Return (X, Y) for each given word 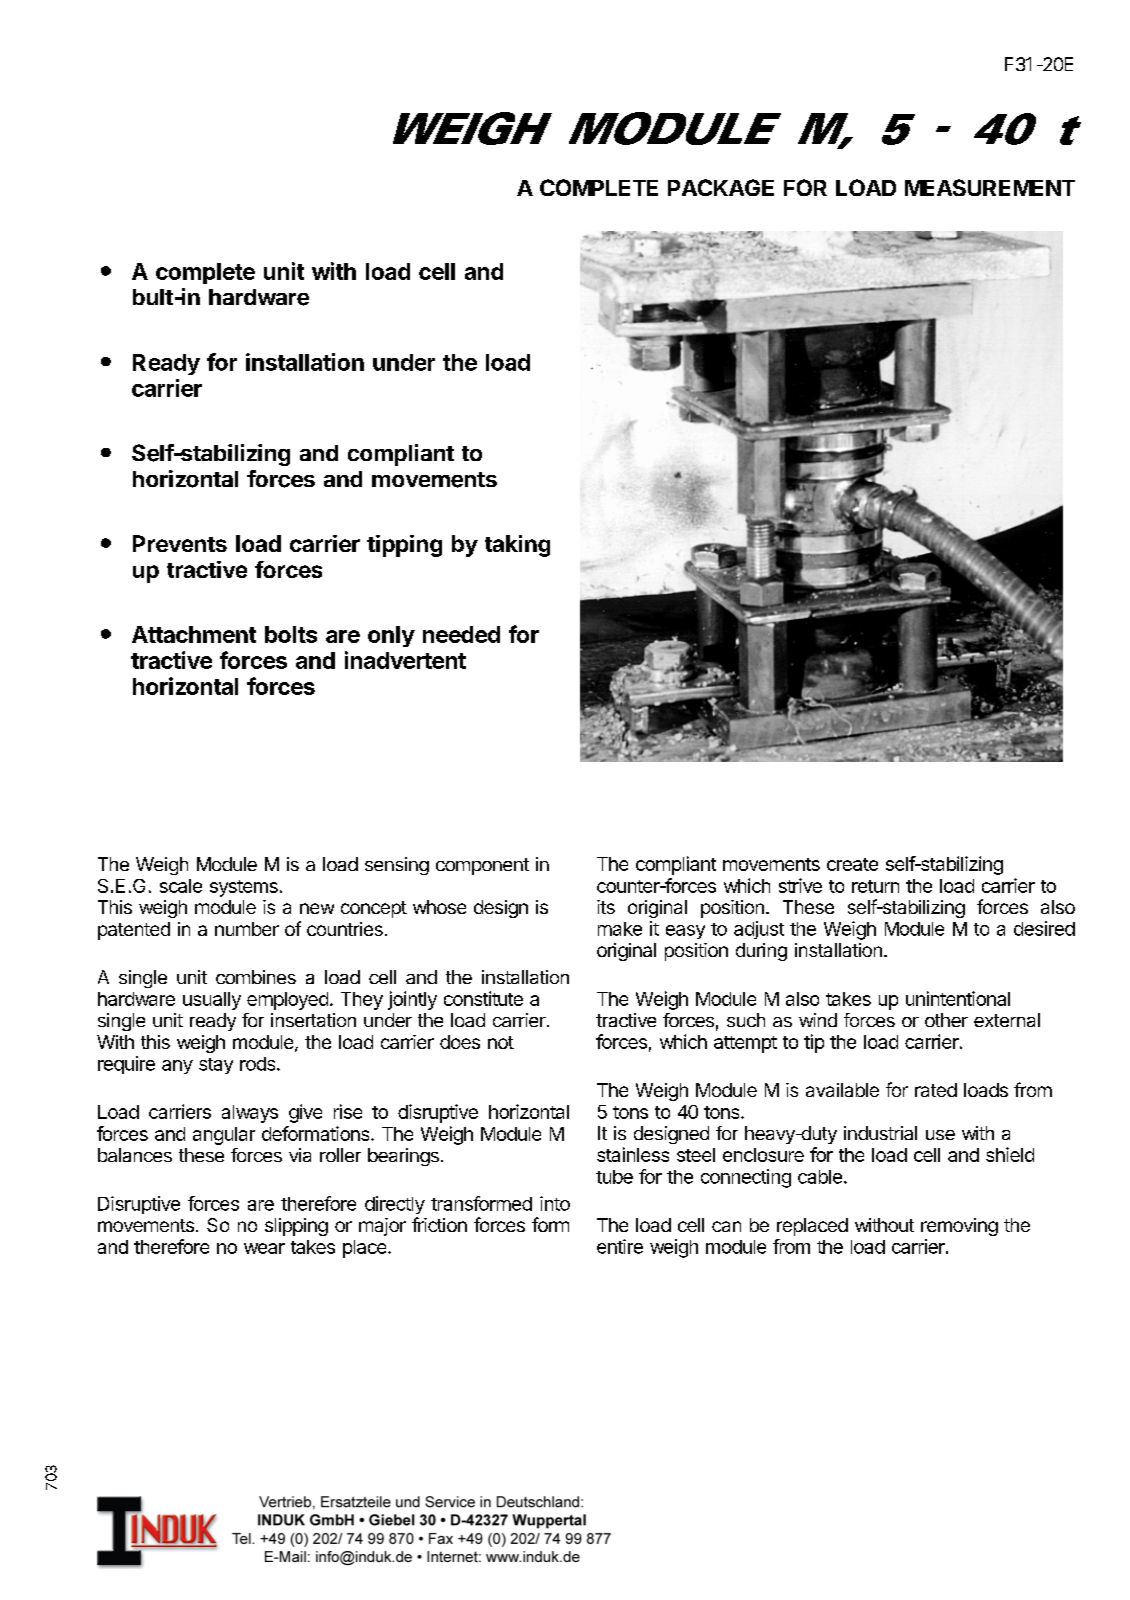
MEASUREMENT (990, 187)
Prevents (180, 543)
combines (256, 977)
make (620, 929)
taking (517, 546)
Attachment (194, 634)
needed (461, 634)
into (555, 1203)
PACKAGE (721, 187)
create (852, 864)
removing (959, 1227)
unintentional (958, 998)
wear (264, 1248)
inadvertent (405, 660)
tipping (404, 546)
